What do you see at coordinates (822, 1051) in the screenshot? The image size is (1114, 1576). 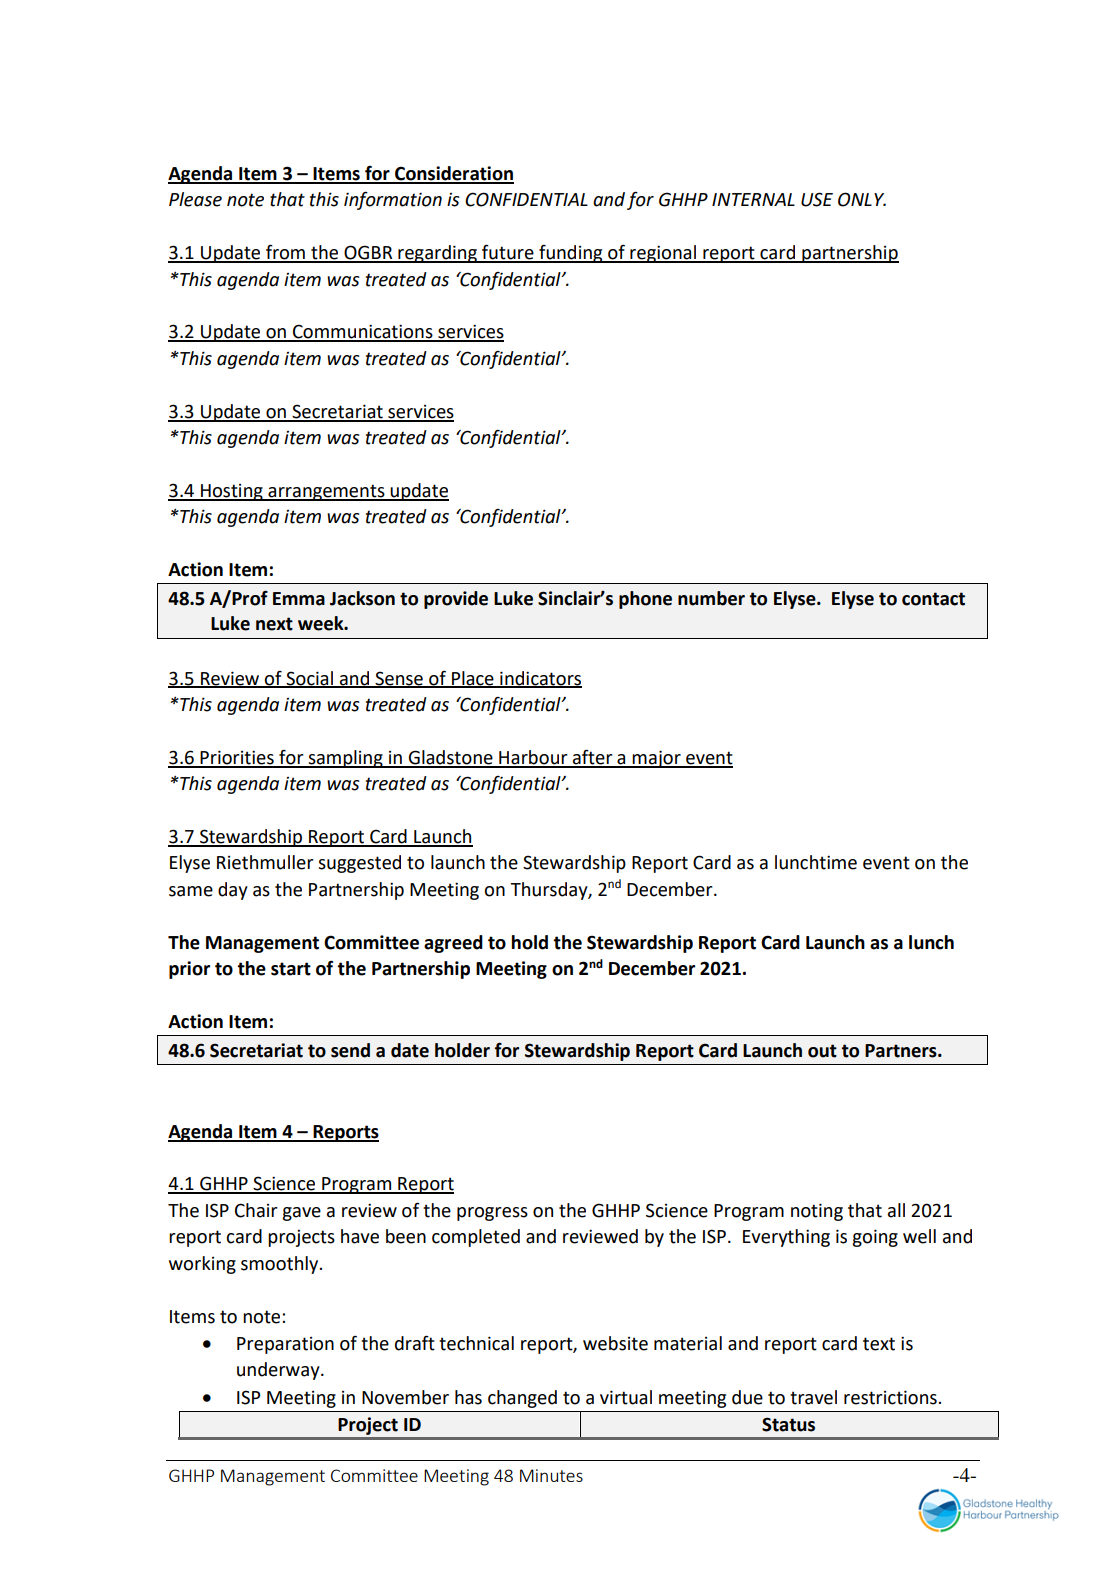 I see `out` at bounding box center [822, 1051].
